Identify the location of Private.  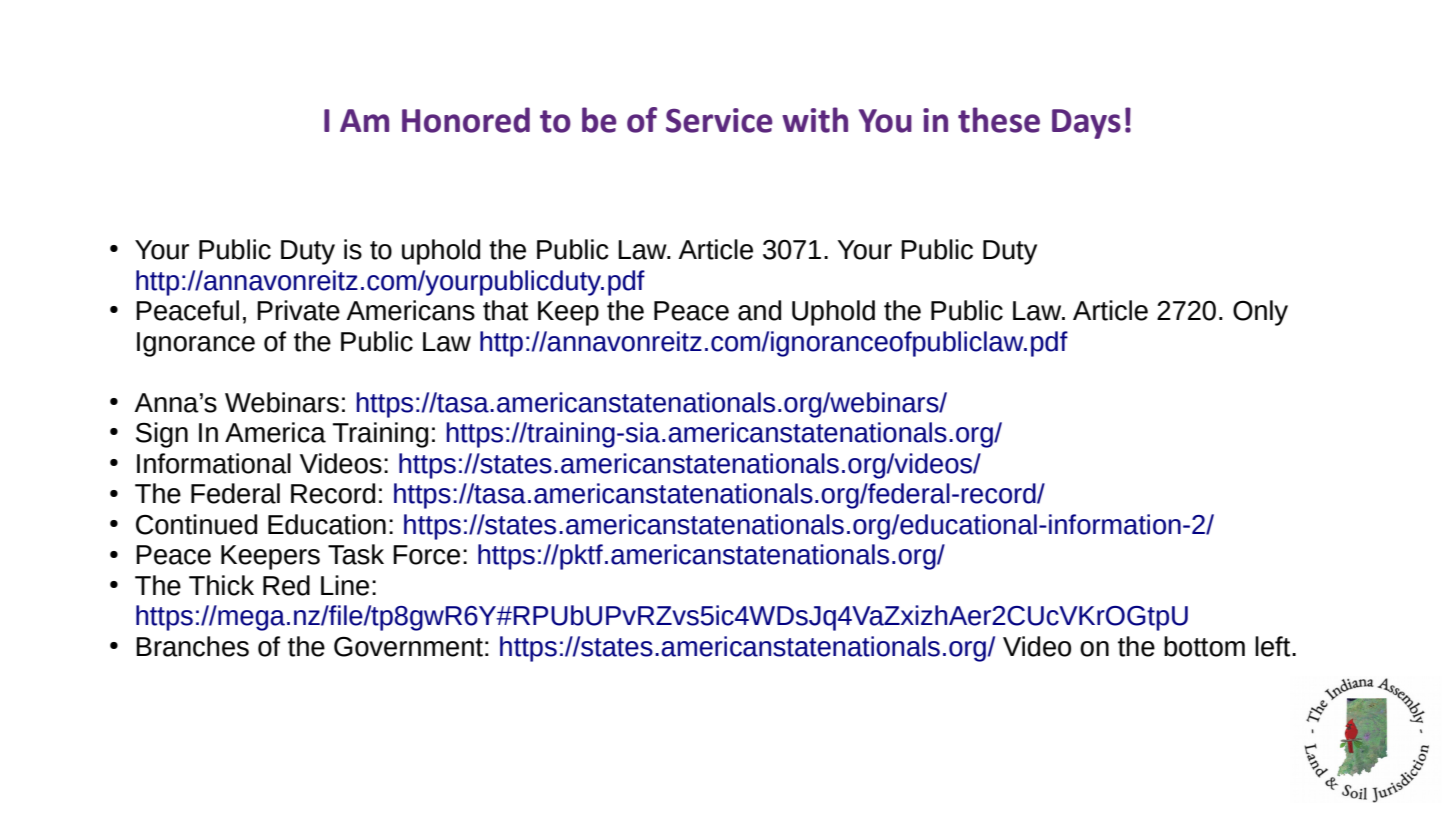
(298, 310).
